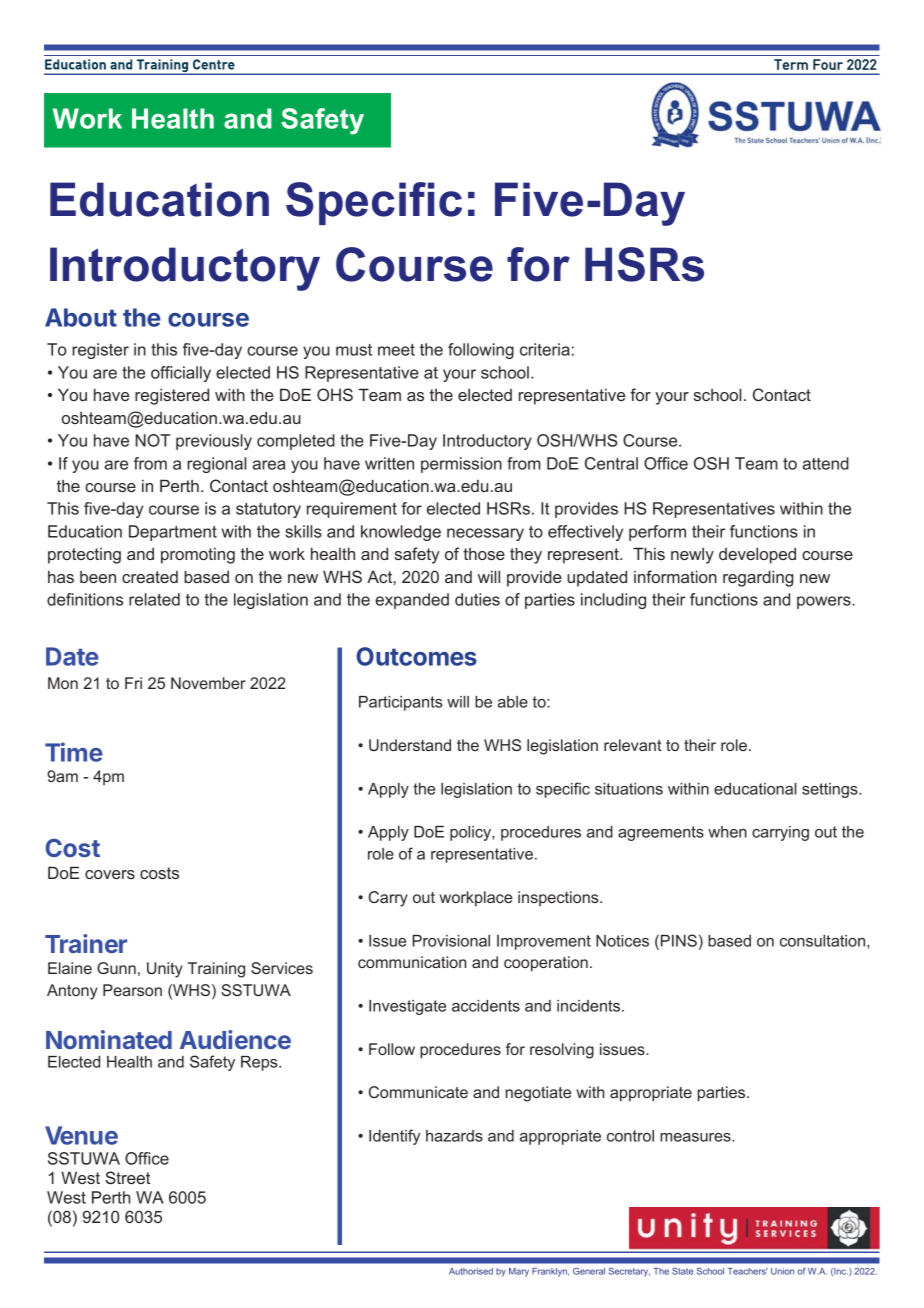  I want to click on permission, so click(461, 465).
